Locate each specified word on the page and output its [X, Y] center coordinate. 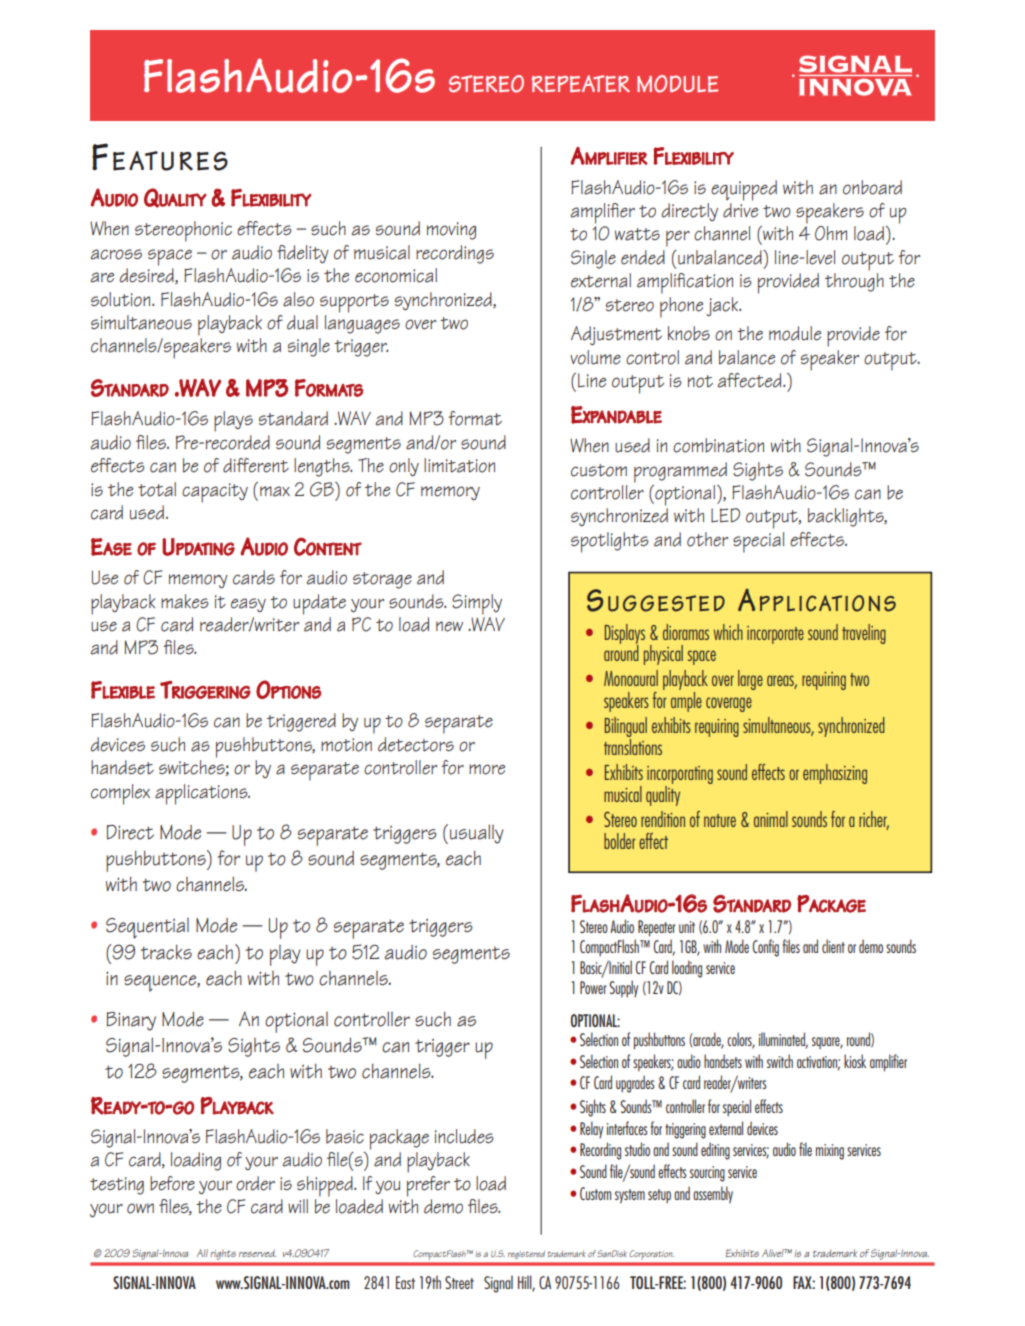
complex [120, 794]
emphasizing [835, 774]
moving [451, 231]
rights [223, 1255]
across [116, 254]
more [487, 769]
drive [740, 210]
